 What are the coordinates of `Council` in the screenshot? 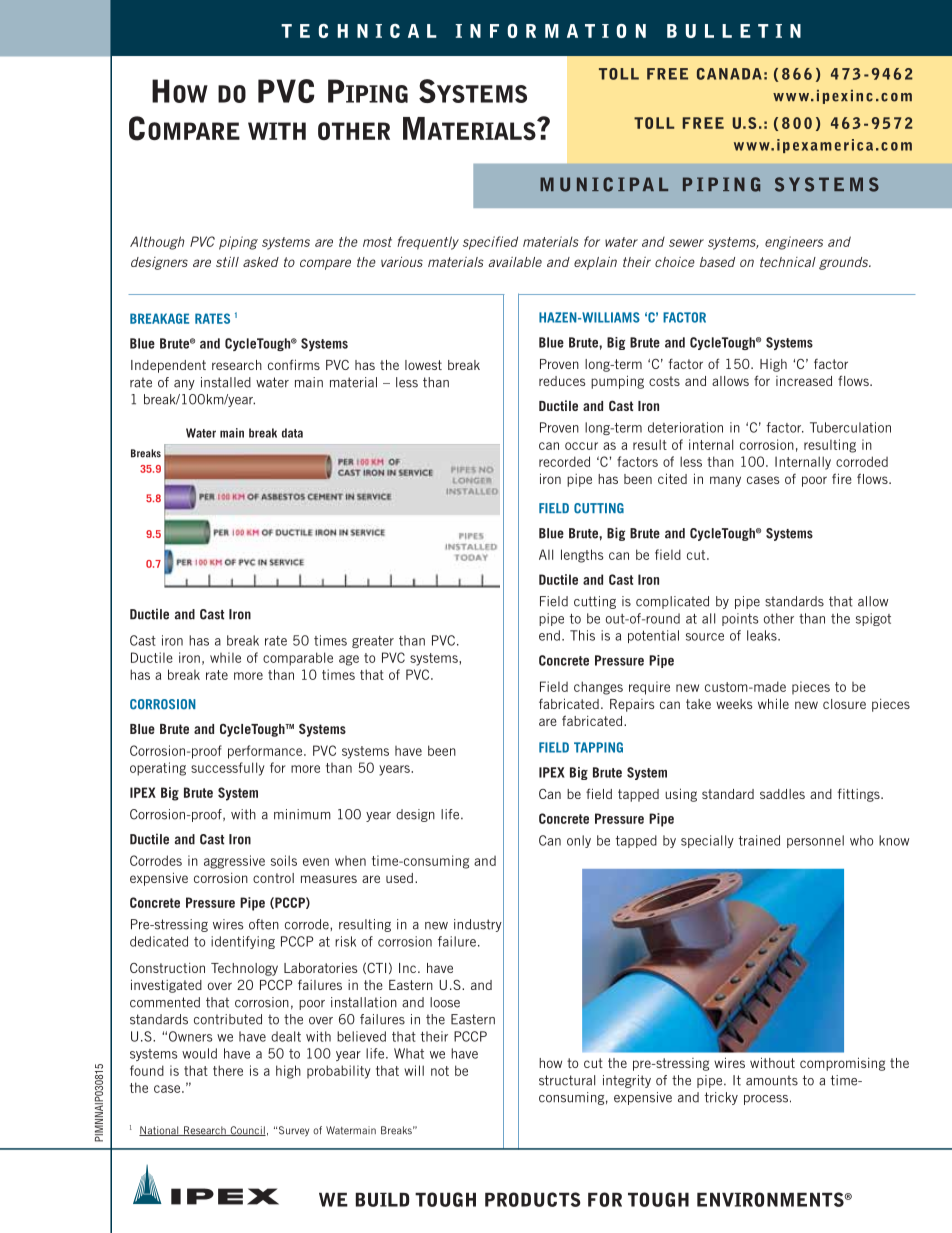 It's located at (247, 1131).
